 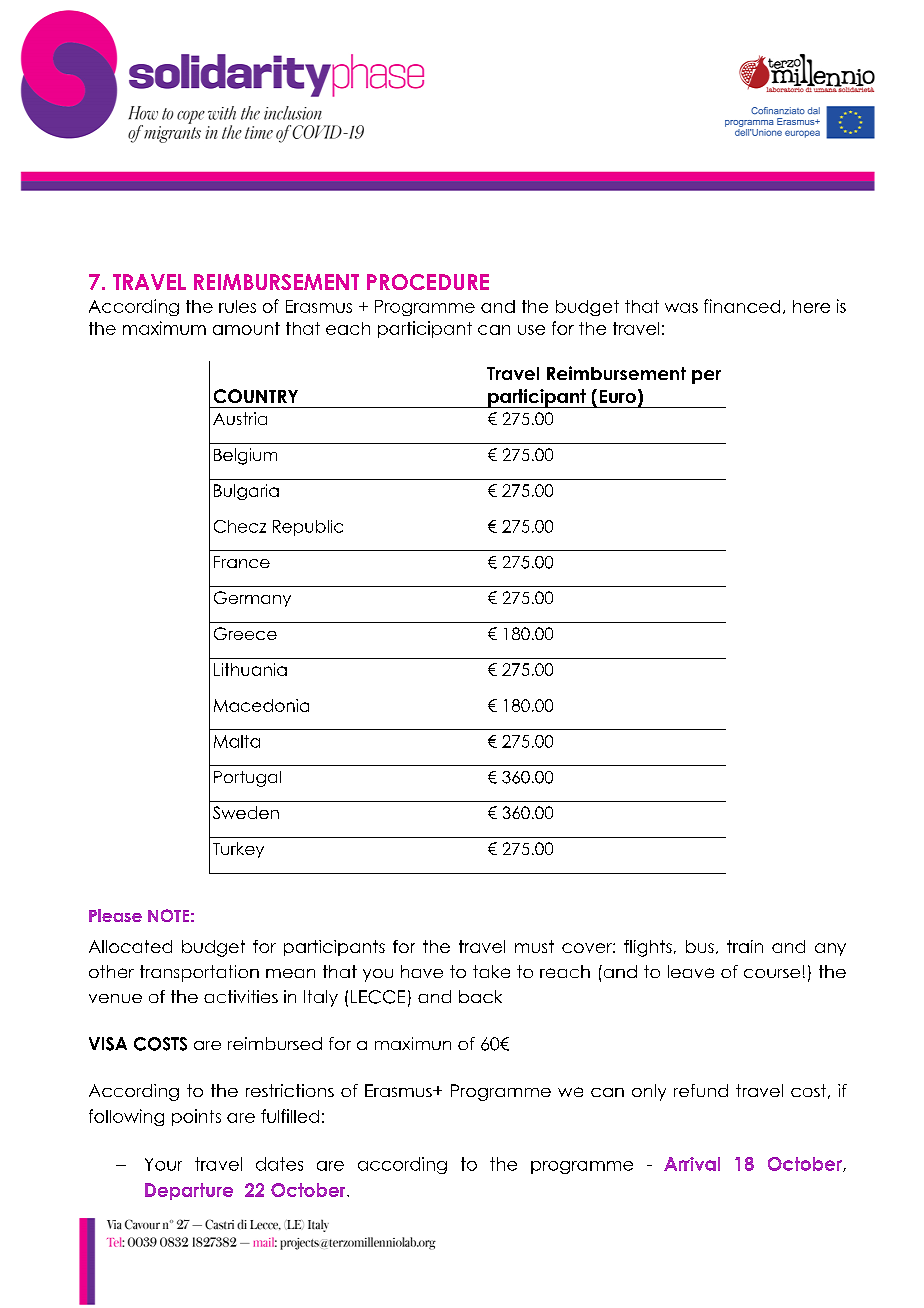 What do you see at coordinates (745, 946) in the screenshot?
I see `train` at bounding box center [745, 946].
